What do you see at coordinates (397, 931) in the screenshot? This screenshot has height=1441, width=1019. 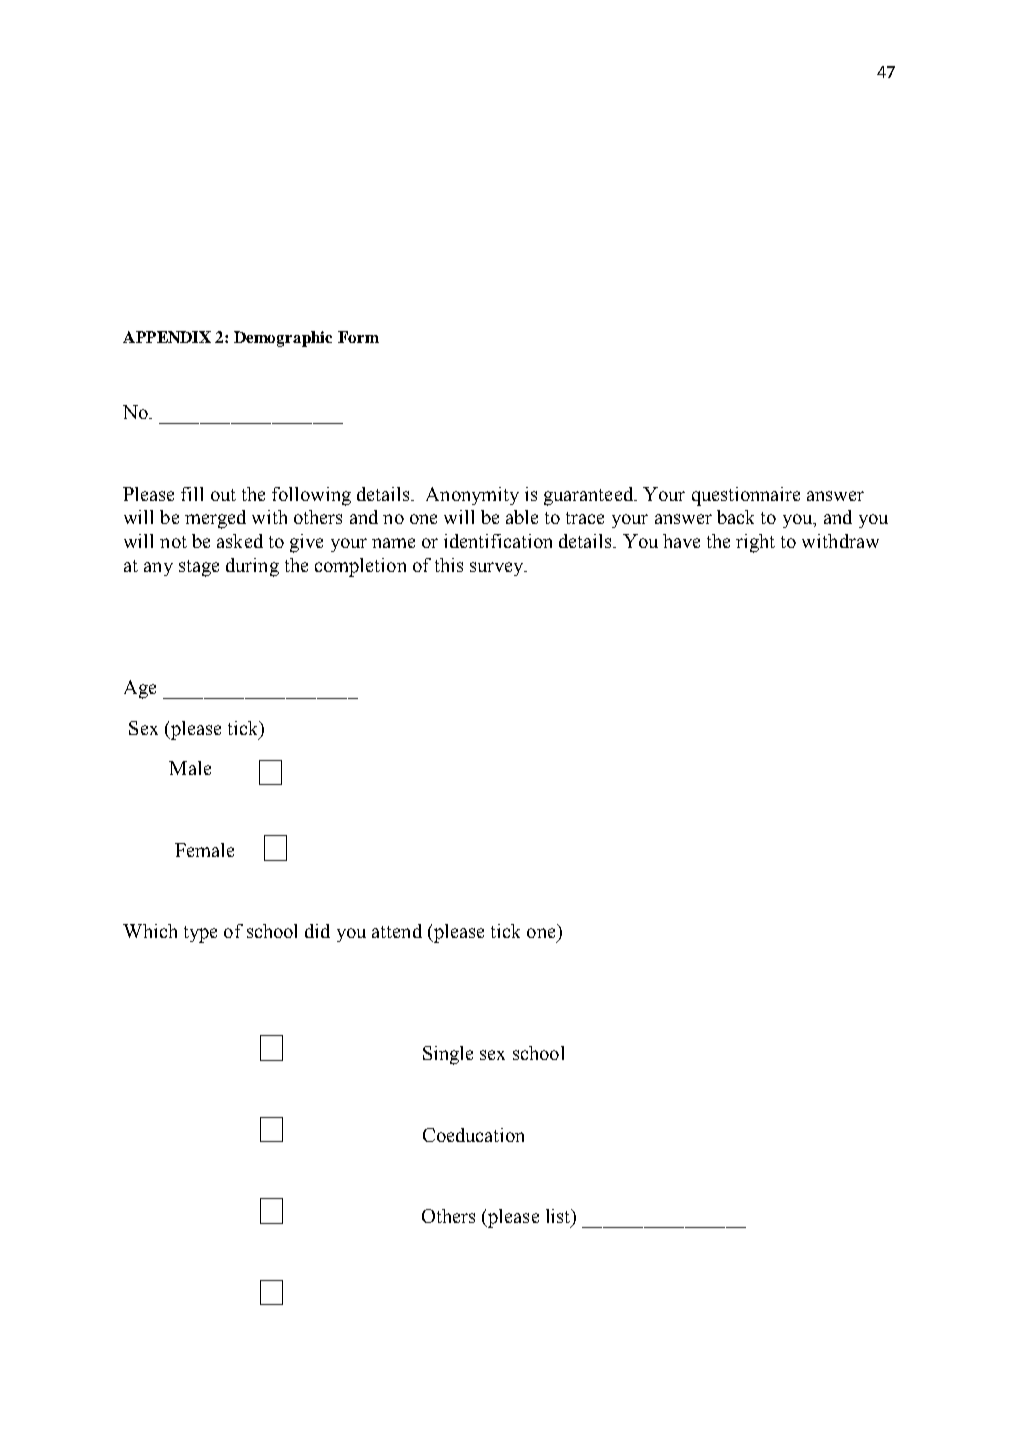 I see `attend` at bounding box center [397, 931].
